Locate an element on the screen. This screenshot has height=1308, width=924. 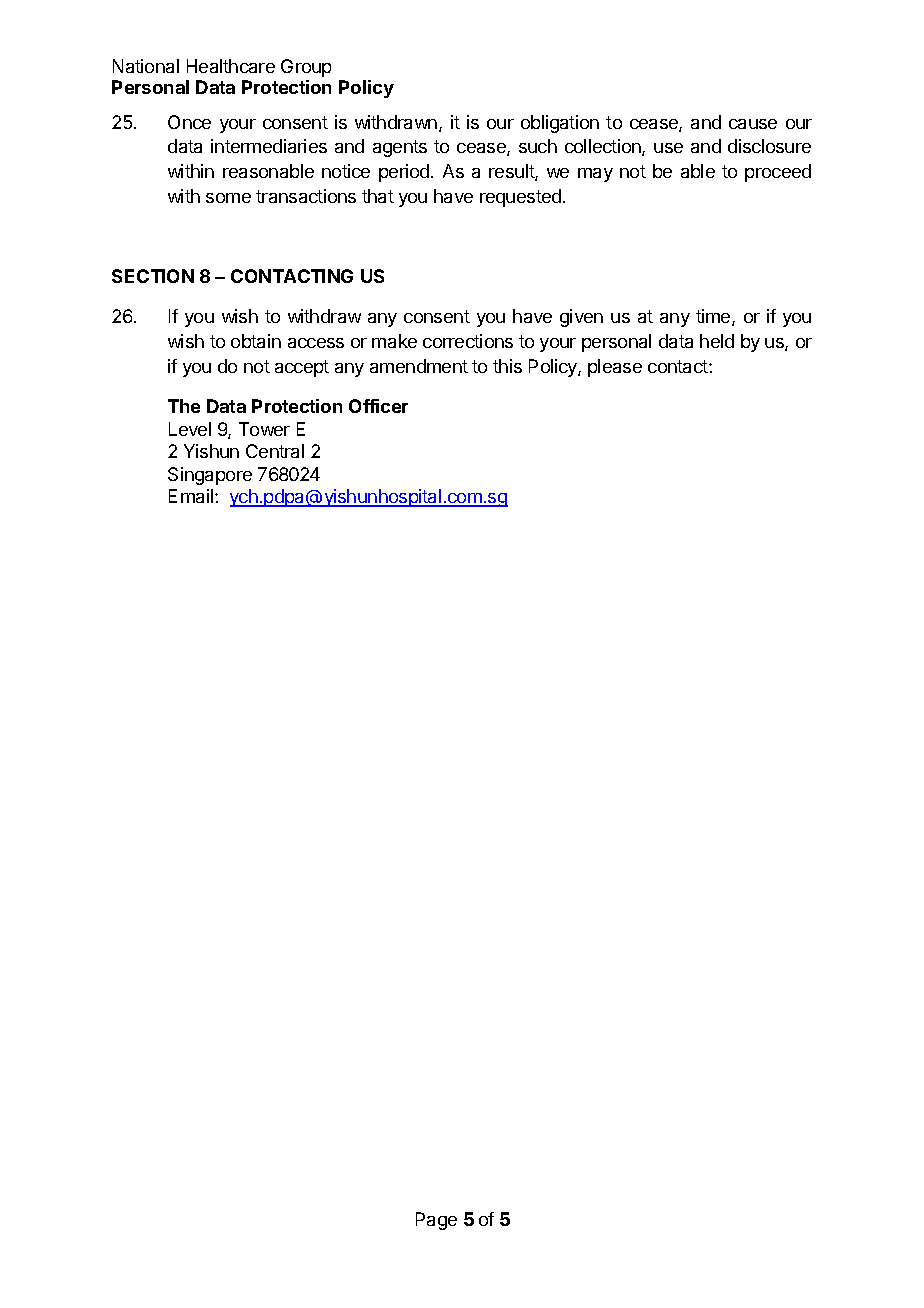
Officer is located at coordinates (378, 406).
